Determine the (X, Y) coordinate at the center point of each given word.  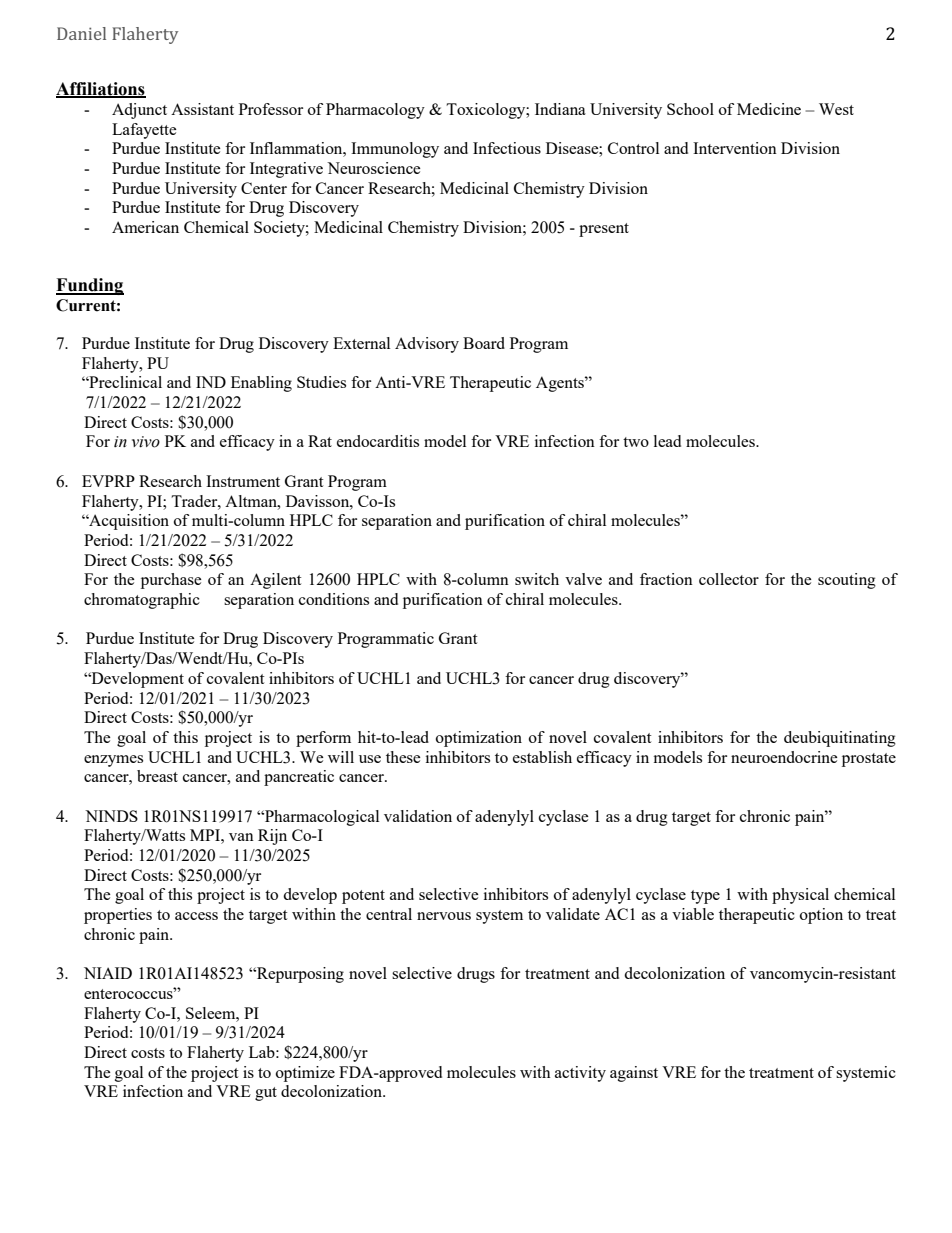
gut (266, 1094)
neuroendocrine (784, 757)
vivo (146, 442)
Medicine (769, 109)
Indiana (560, 109)
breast (157, 776)
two (636, 442)
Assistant (202, 109)
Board (484, 343)
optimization (479, 739)
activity (580, 1074)
